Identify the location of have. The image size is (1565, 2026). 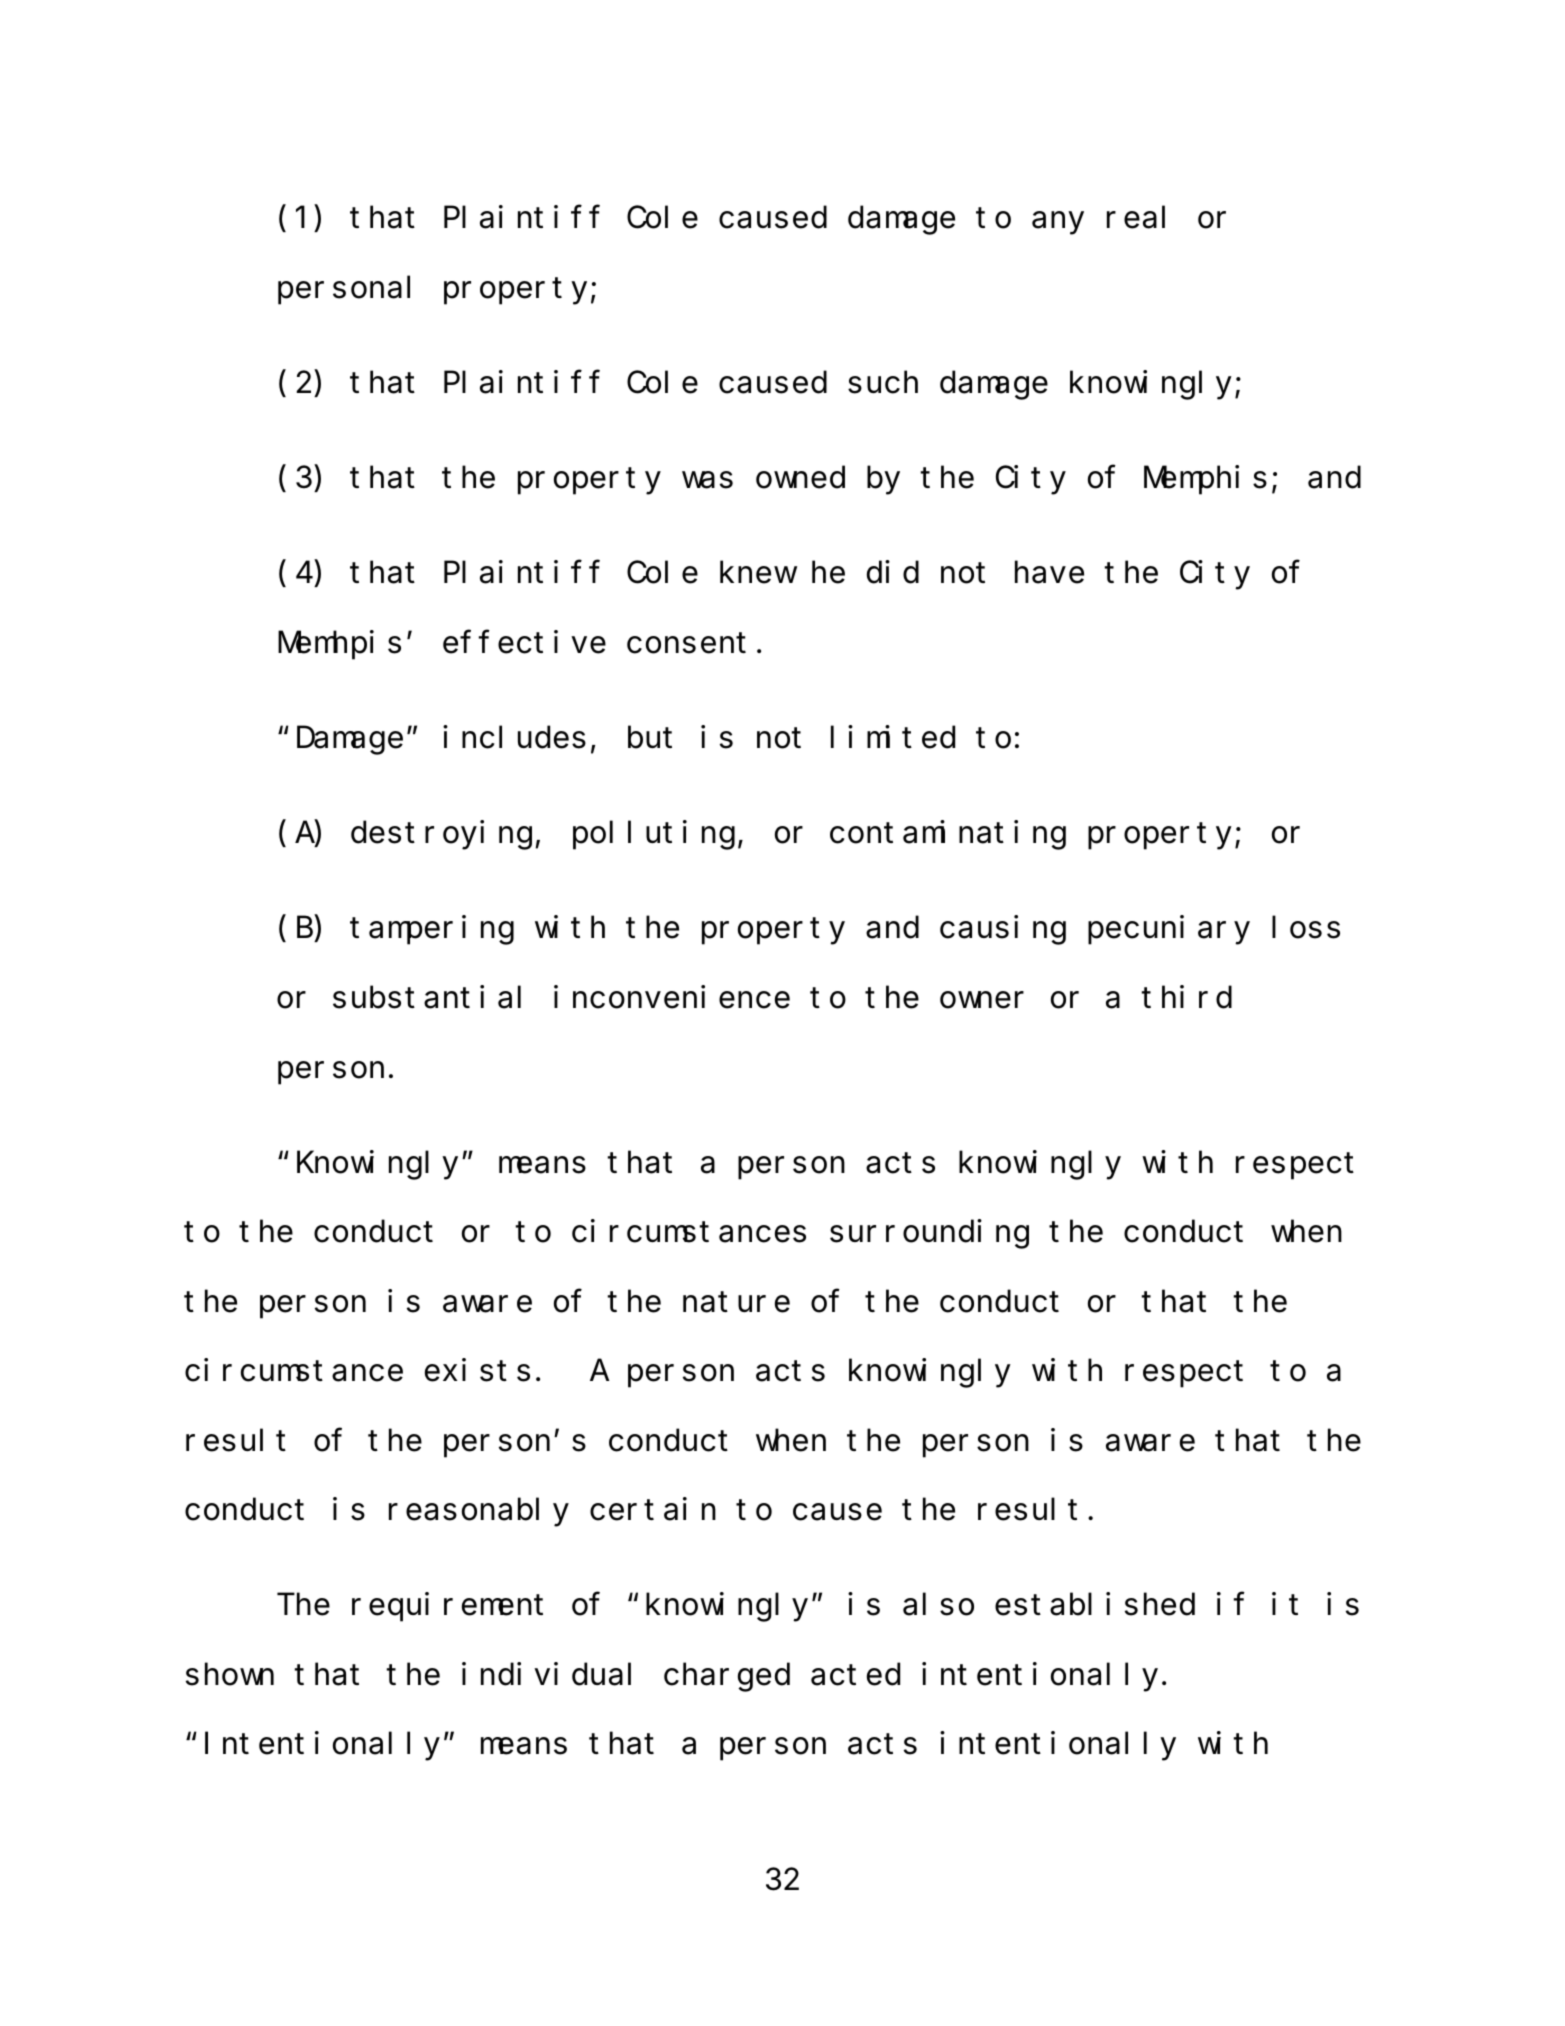
(1049, 573).
